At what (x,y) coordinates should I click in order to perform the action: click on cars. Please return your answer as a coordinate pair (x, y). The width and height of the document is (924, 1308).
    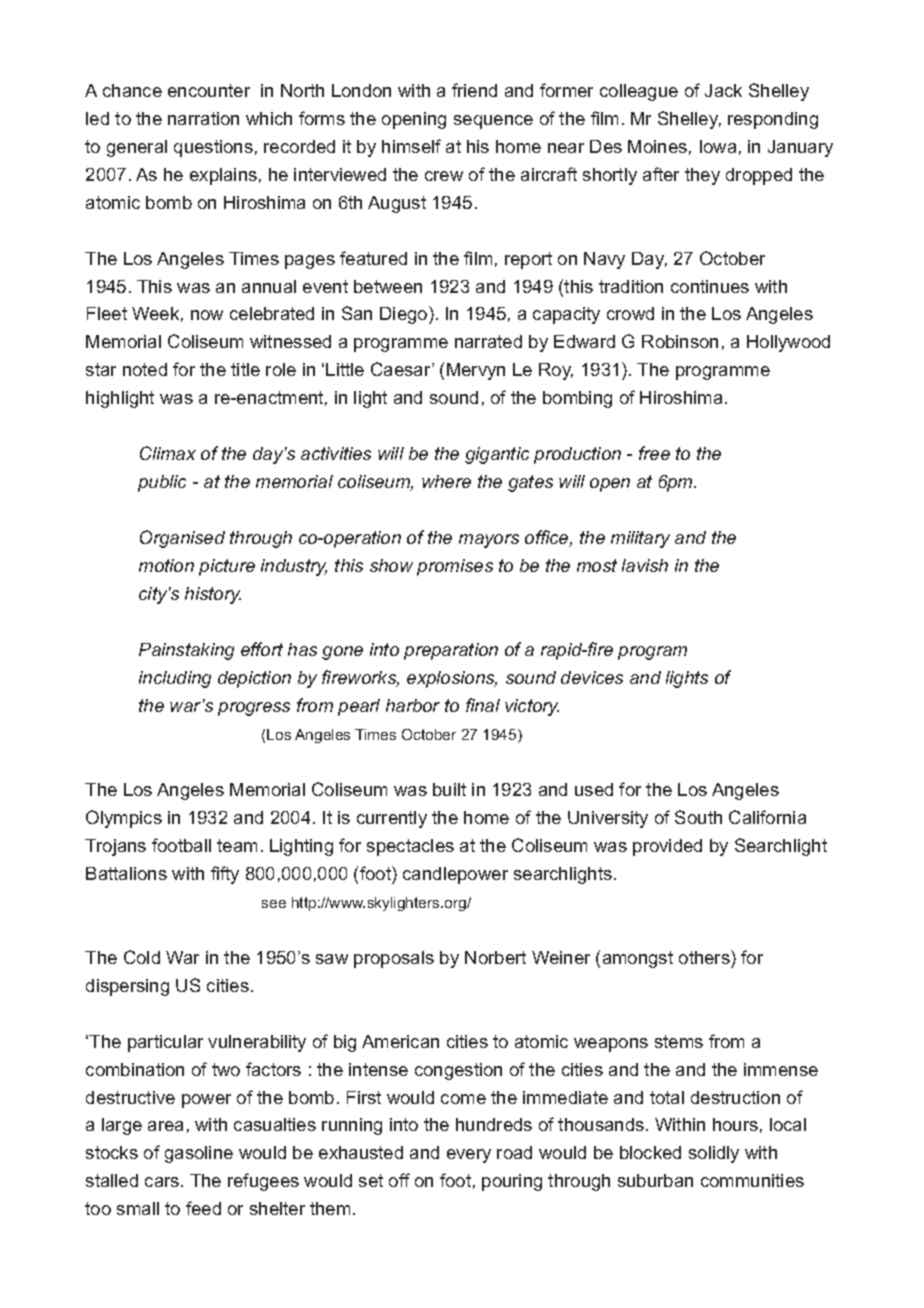
    Looking at the image, I should click on (163, 1182).
